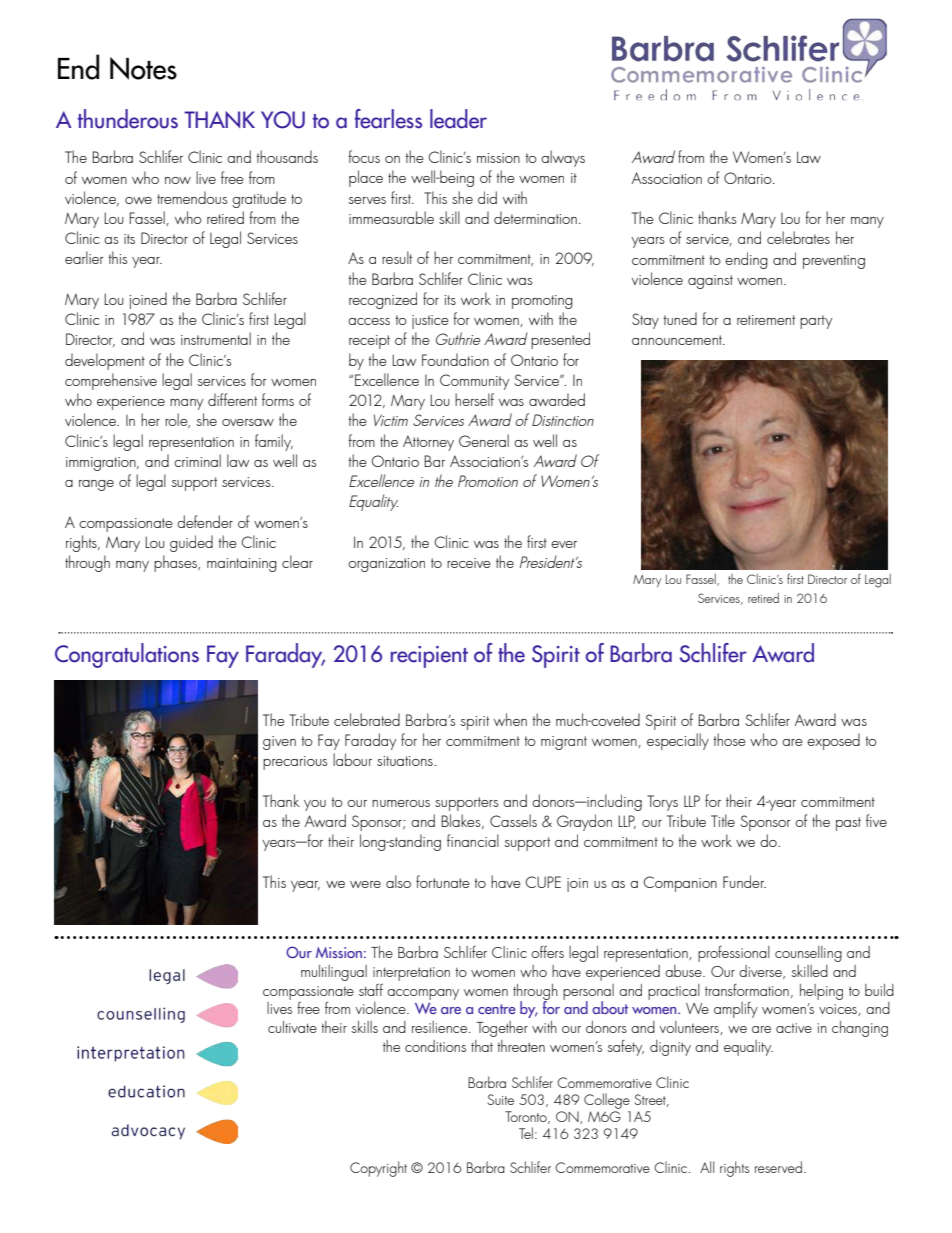 The height and width of the document is (1233, 952). What do you see at coordinates (798, 237) in the document?
I see `celebrates` at bounding box center [798, 237].
